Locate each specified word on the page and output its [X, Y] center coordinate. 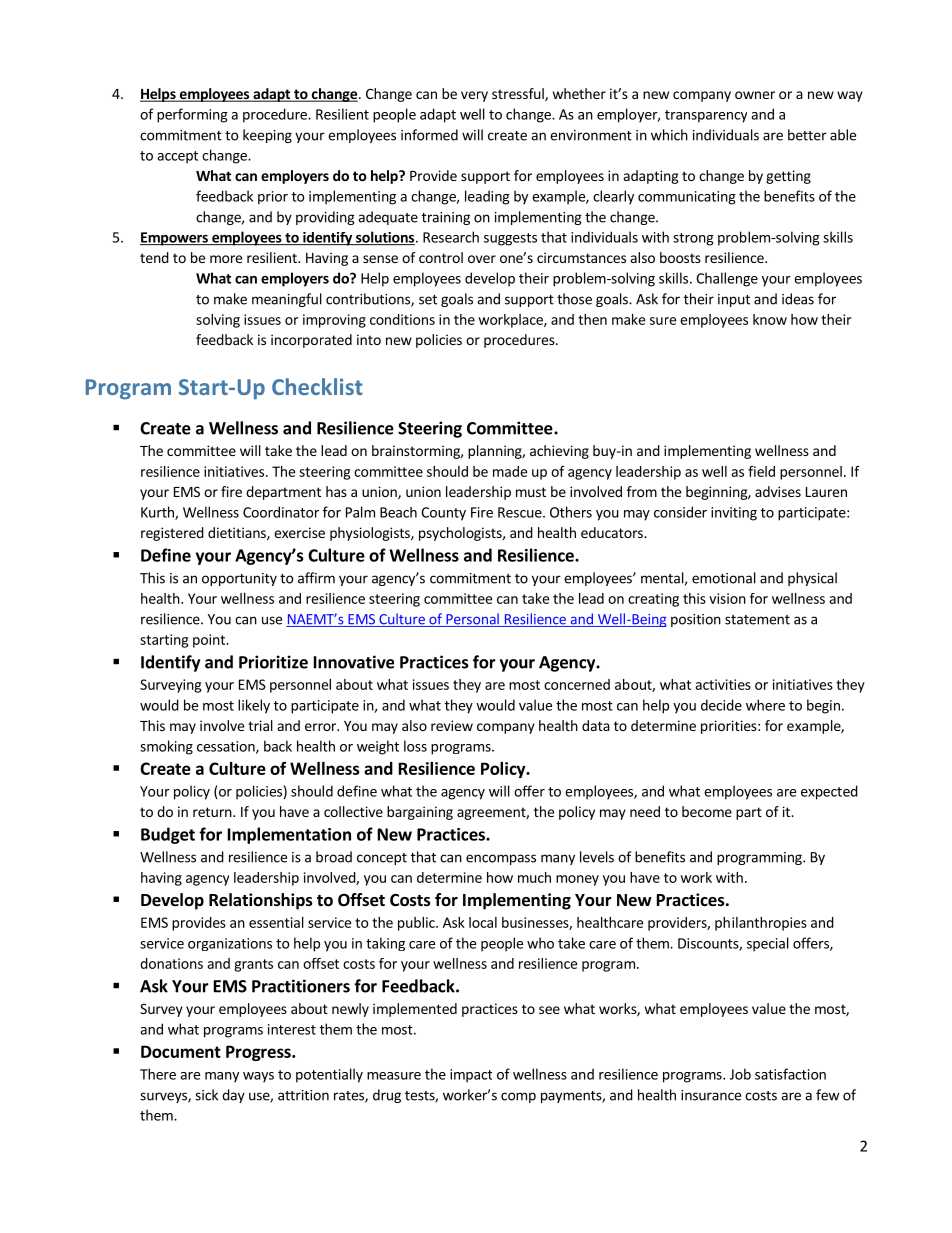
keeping [267, 136]
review [452, 725]
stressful [519, 95]
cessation [227, 747]
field [761, 471]
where [765, 705]
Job [740, 1074]
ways [258, 1077]
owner [755, 95]
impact [471, 1076]
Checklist [317, 386]
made [510, 471]
